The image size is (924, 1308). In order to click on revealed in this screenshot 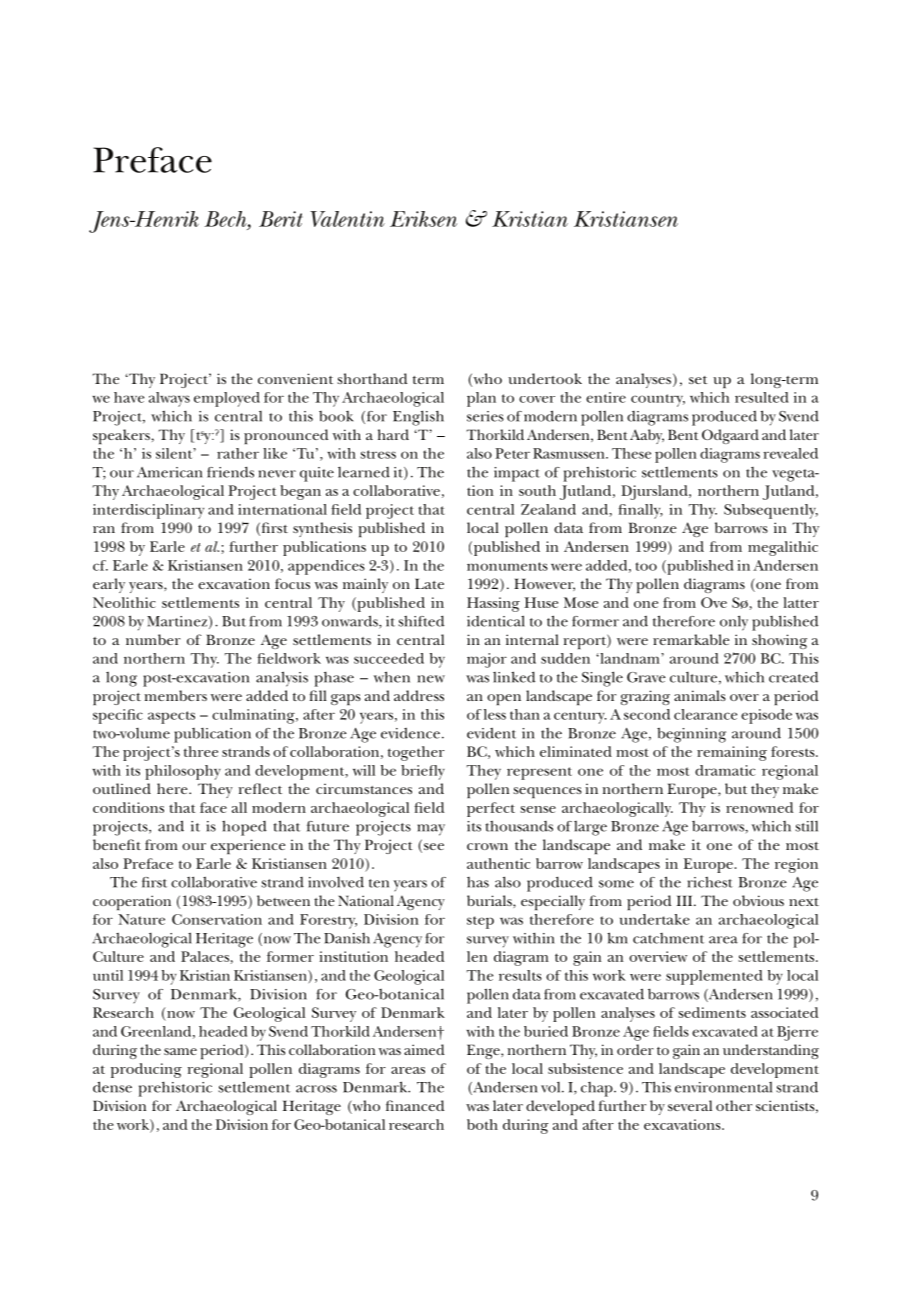, I will do `click(791, 453)`.
